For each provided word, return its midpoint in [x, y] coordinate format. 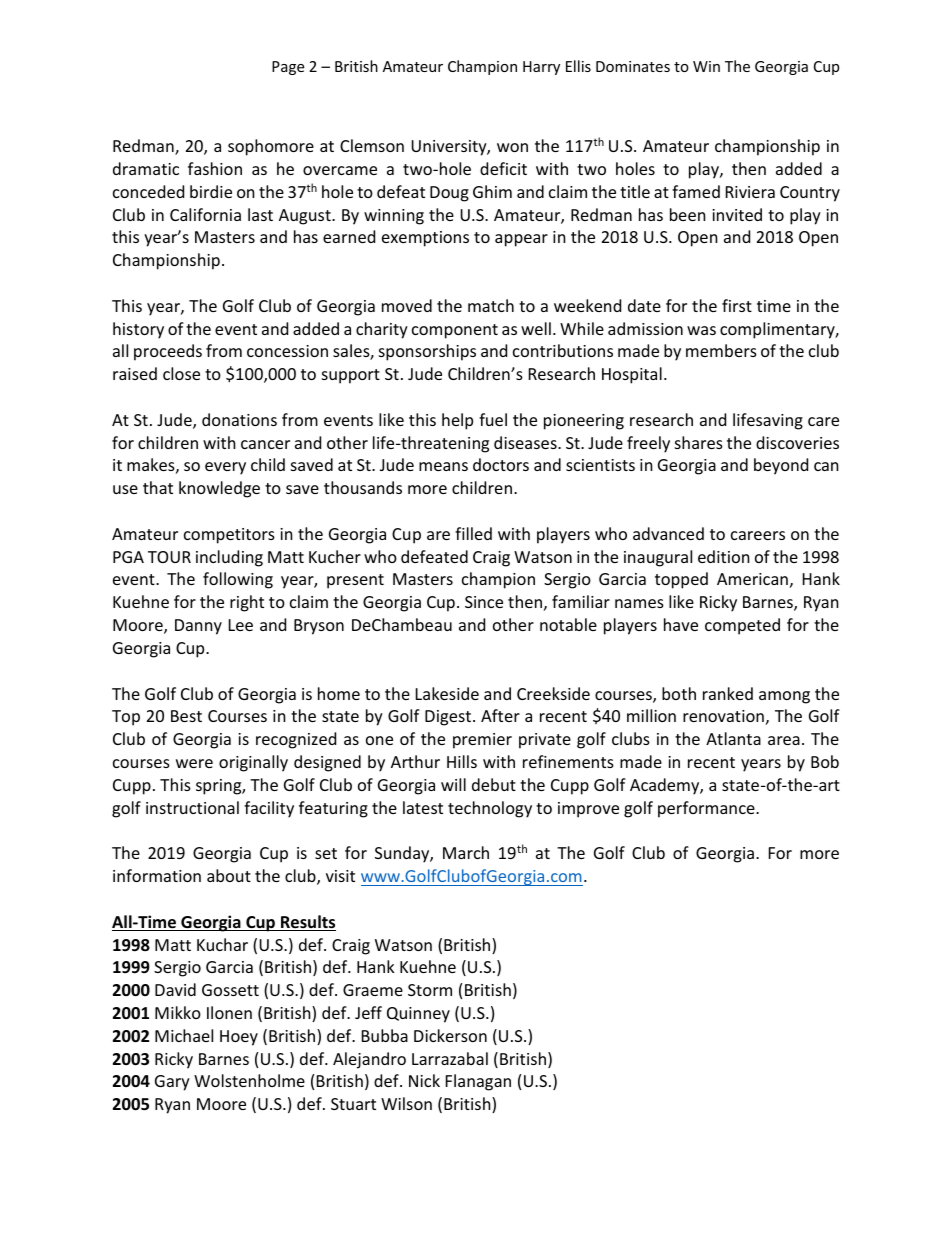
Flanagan [478, 1082]
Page [288, 68]
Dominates [633, 66]
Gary [172, 1083]
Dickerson [450, 1035]
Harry [541, 68]
